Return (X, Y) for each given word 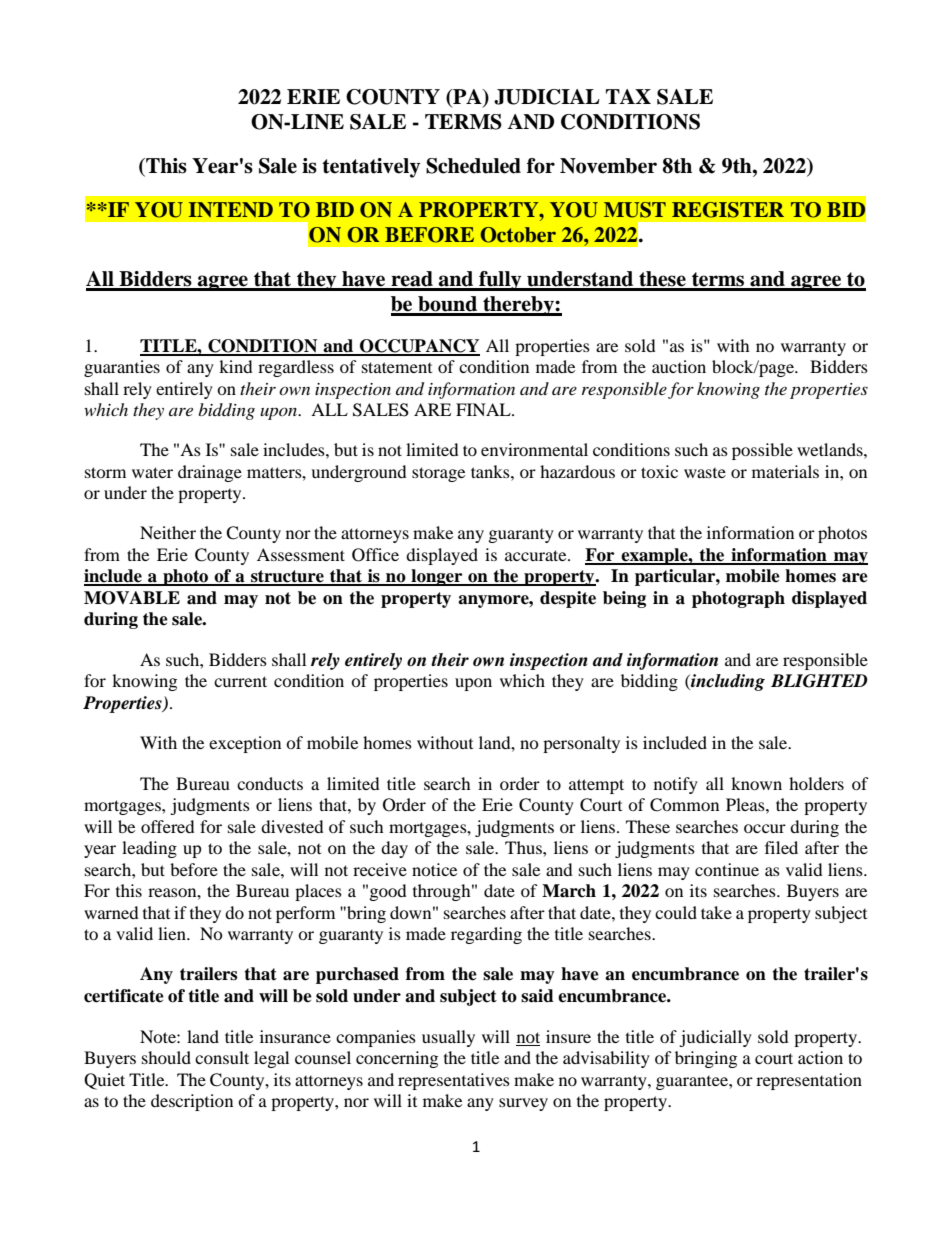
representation (809, 1081)
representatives (454, 1081)
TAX (628, 96)
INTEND (231, 209)
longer (437, 577)
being (624, 599)
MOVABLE (132, 598)
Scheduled (473, 166)
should (166, 1057)
